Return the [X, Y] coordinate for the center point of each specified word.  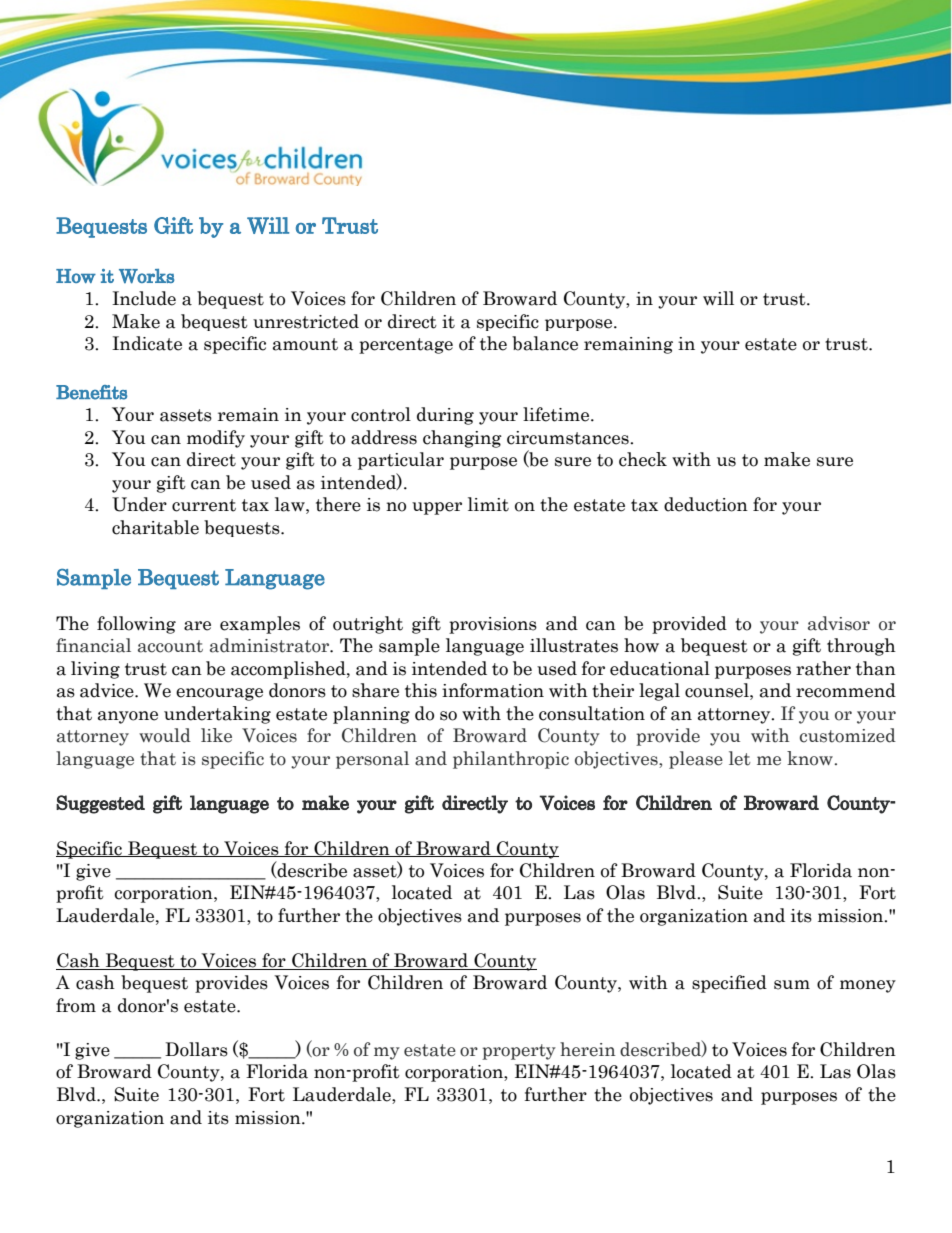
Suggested [100, 804]
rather [823, 668]
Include [144, 298]
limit [488, 504]
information [493, 690]
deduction [706, 504]
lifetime [557, 414]
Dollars [196, 1049]
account [170, 646]
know [810, 758]
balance [545, 343]
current [204, 505]
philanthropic [511, 760]
